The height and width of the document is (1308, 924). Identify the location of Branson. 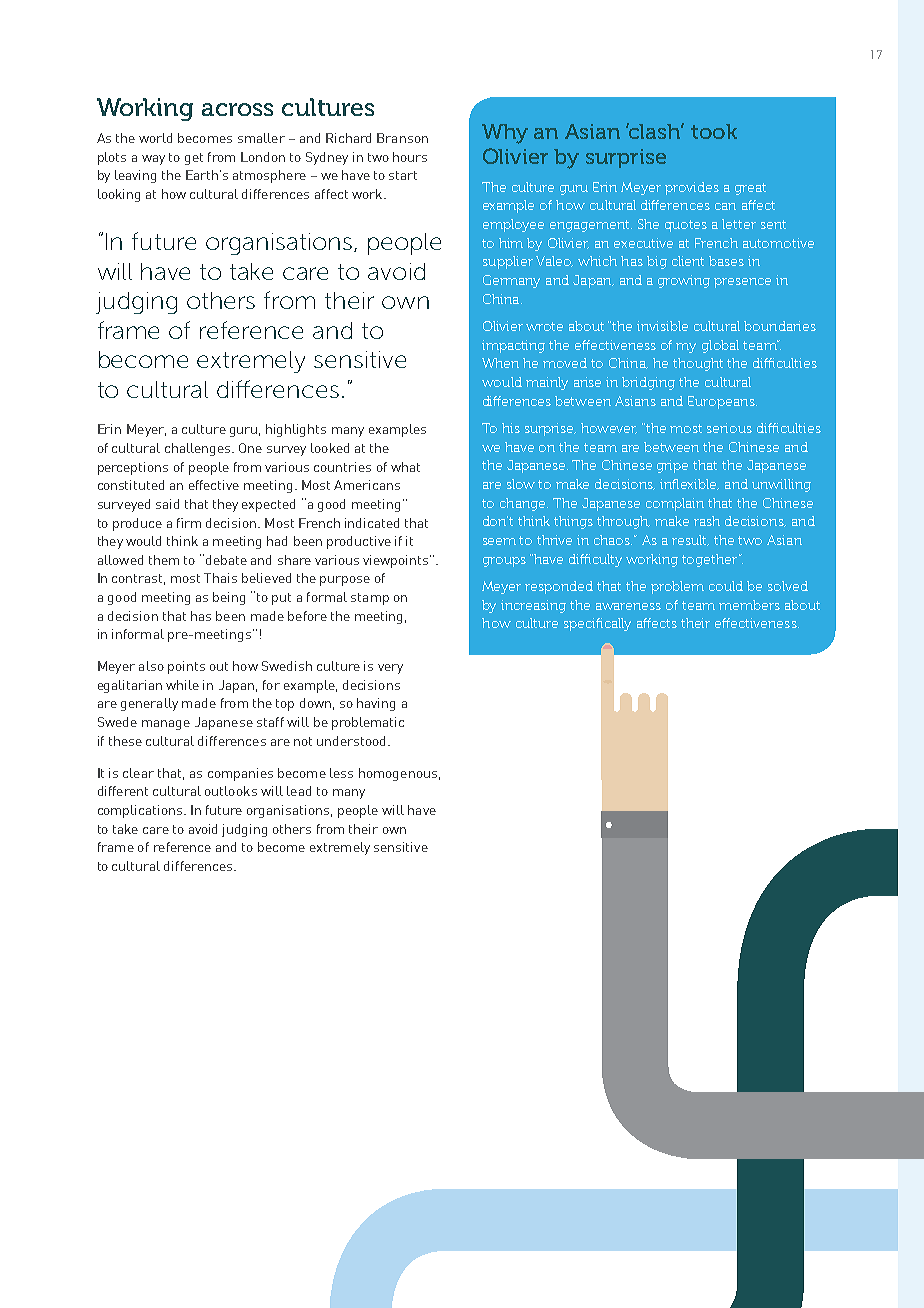
(402, 138).
